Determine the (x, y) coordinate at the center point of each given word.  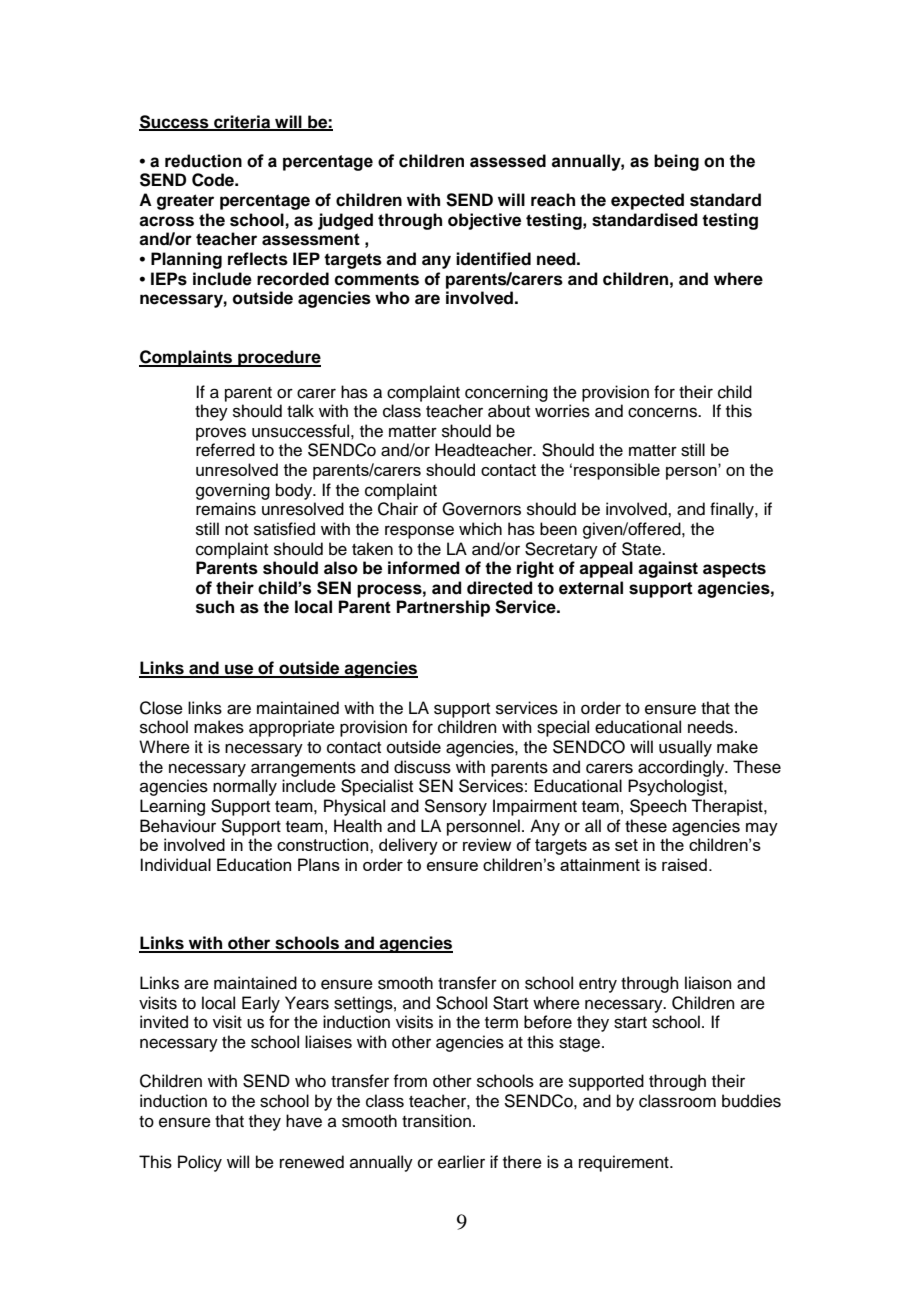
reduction (203, 161)
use (239, 670)
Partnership (443, 608)
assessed (508, 161)
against (668, 569)
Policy (200, 1163)
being (676, 162)
